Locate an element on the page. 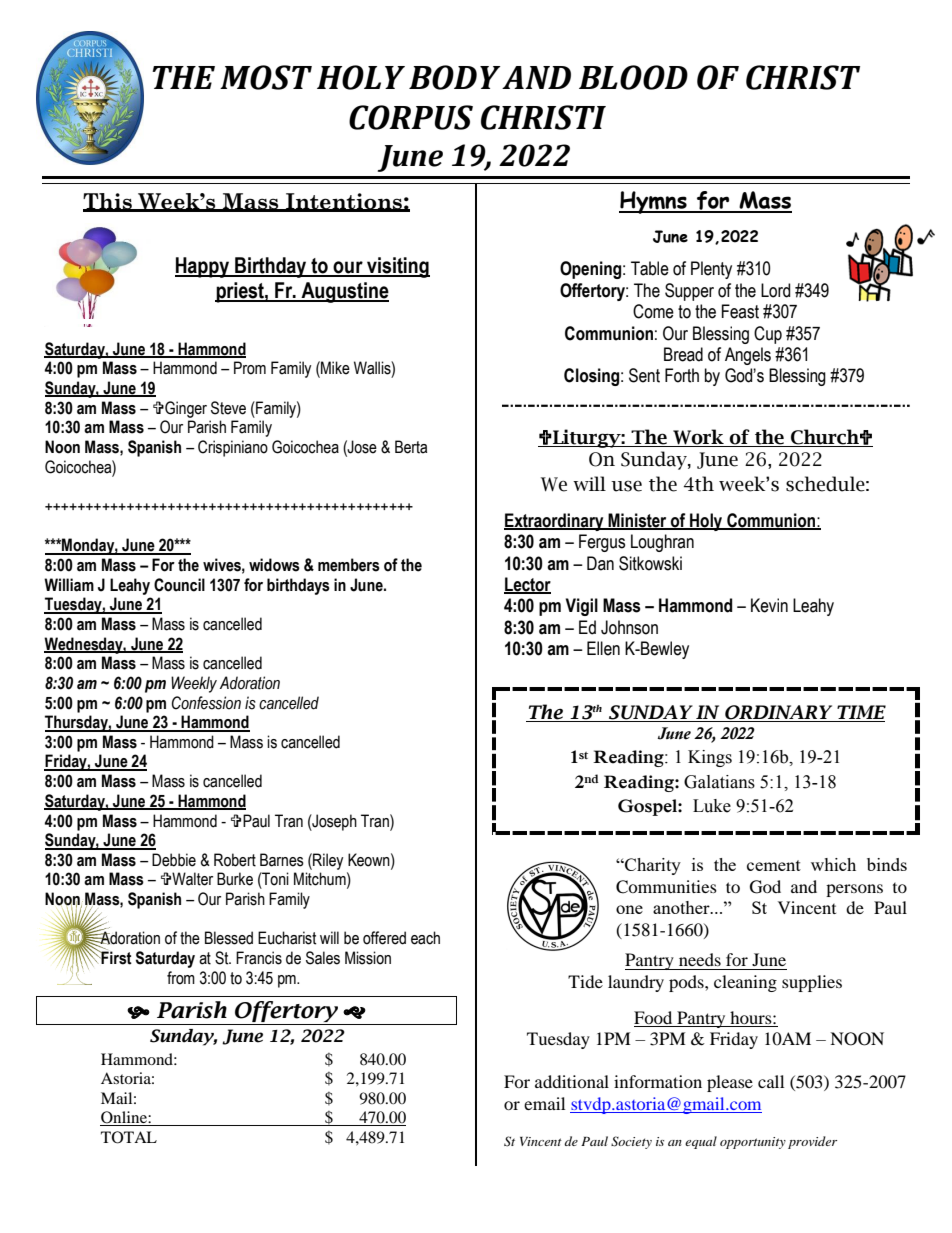 The height and width of the page is (1233, 952). Council is located at coordinates (179, 585).
